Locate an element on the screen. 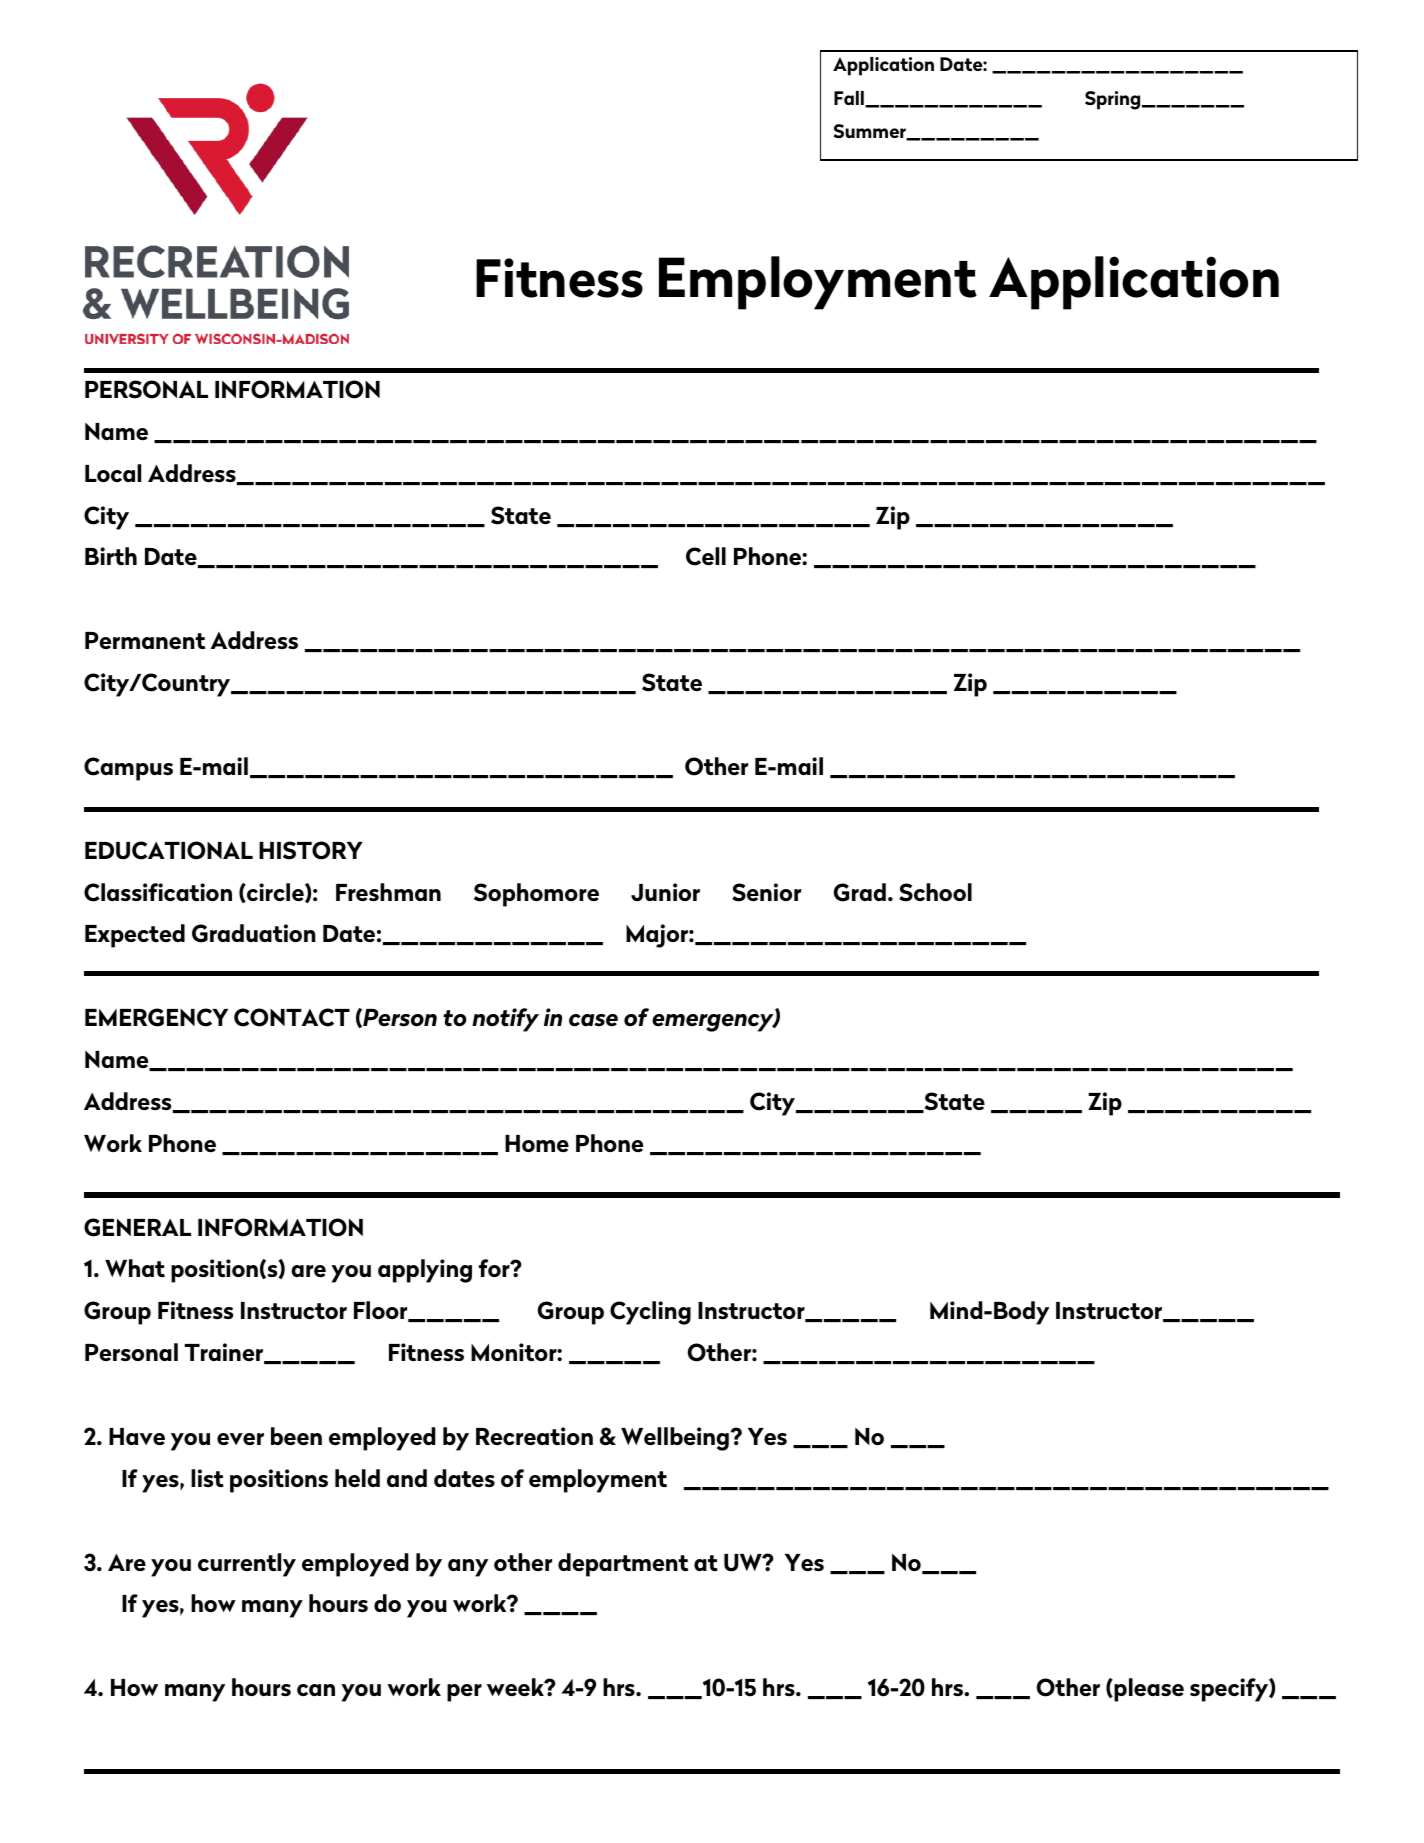 The image size is (1424, 1843). can is located at coordinates (316, 1690).
